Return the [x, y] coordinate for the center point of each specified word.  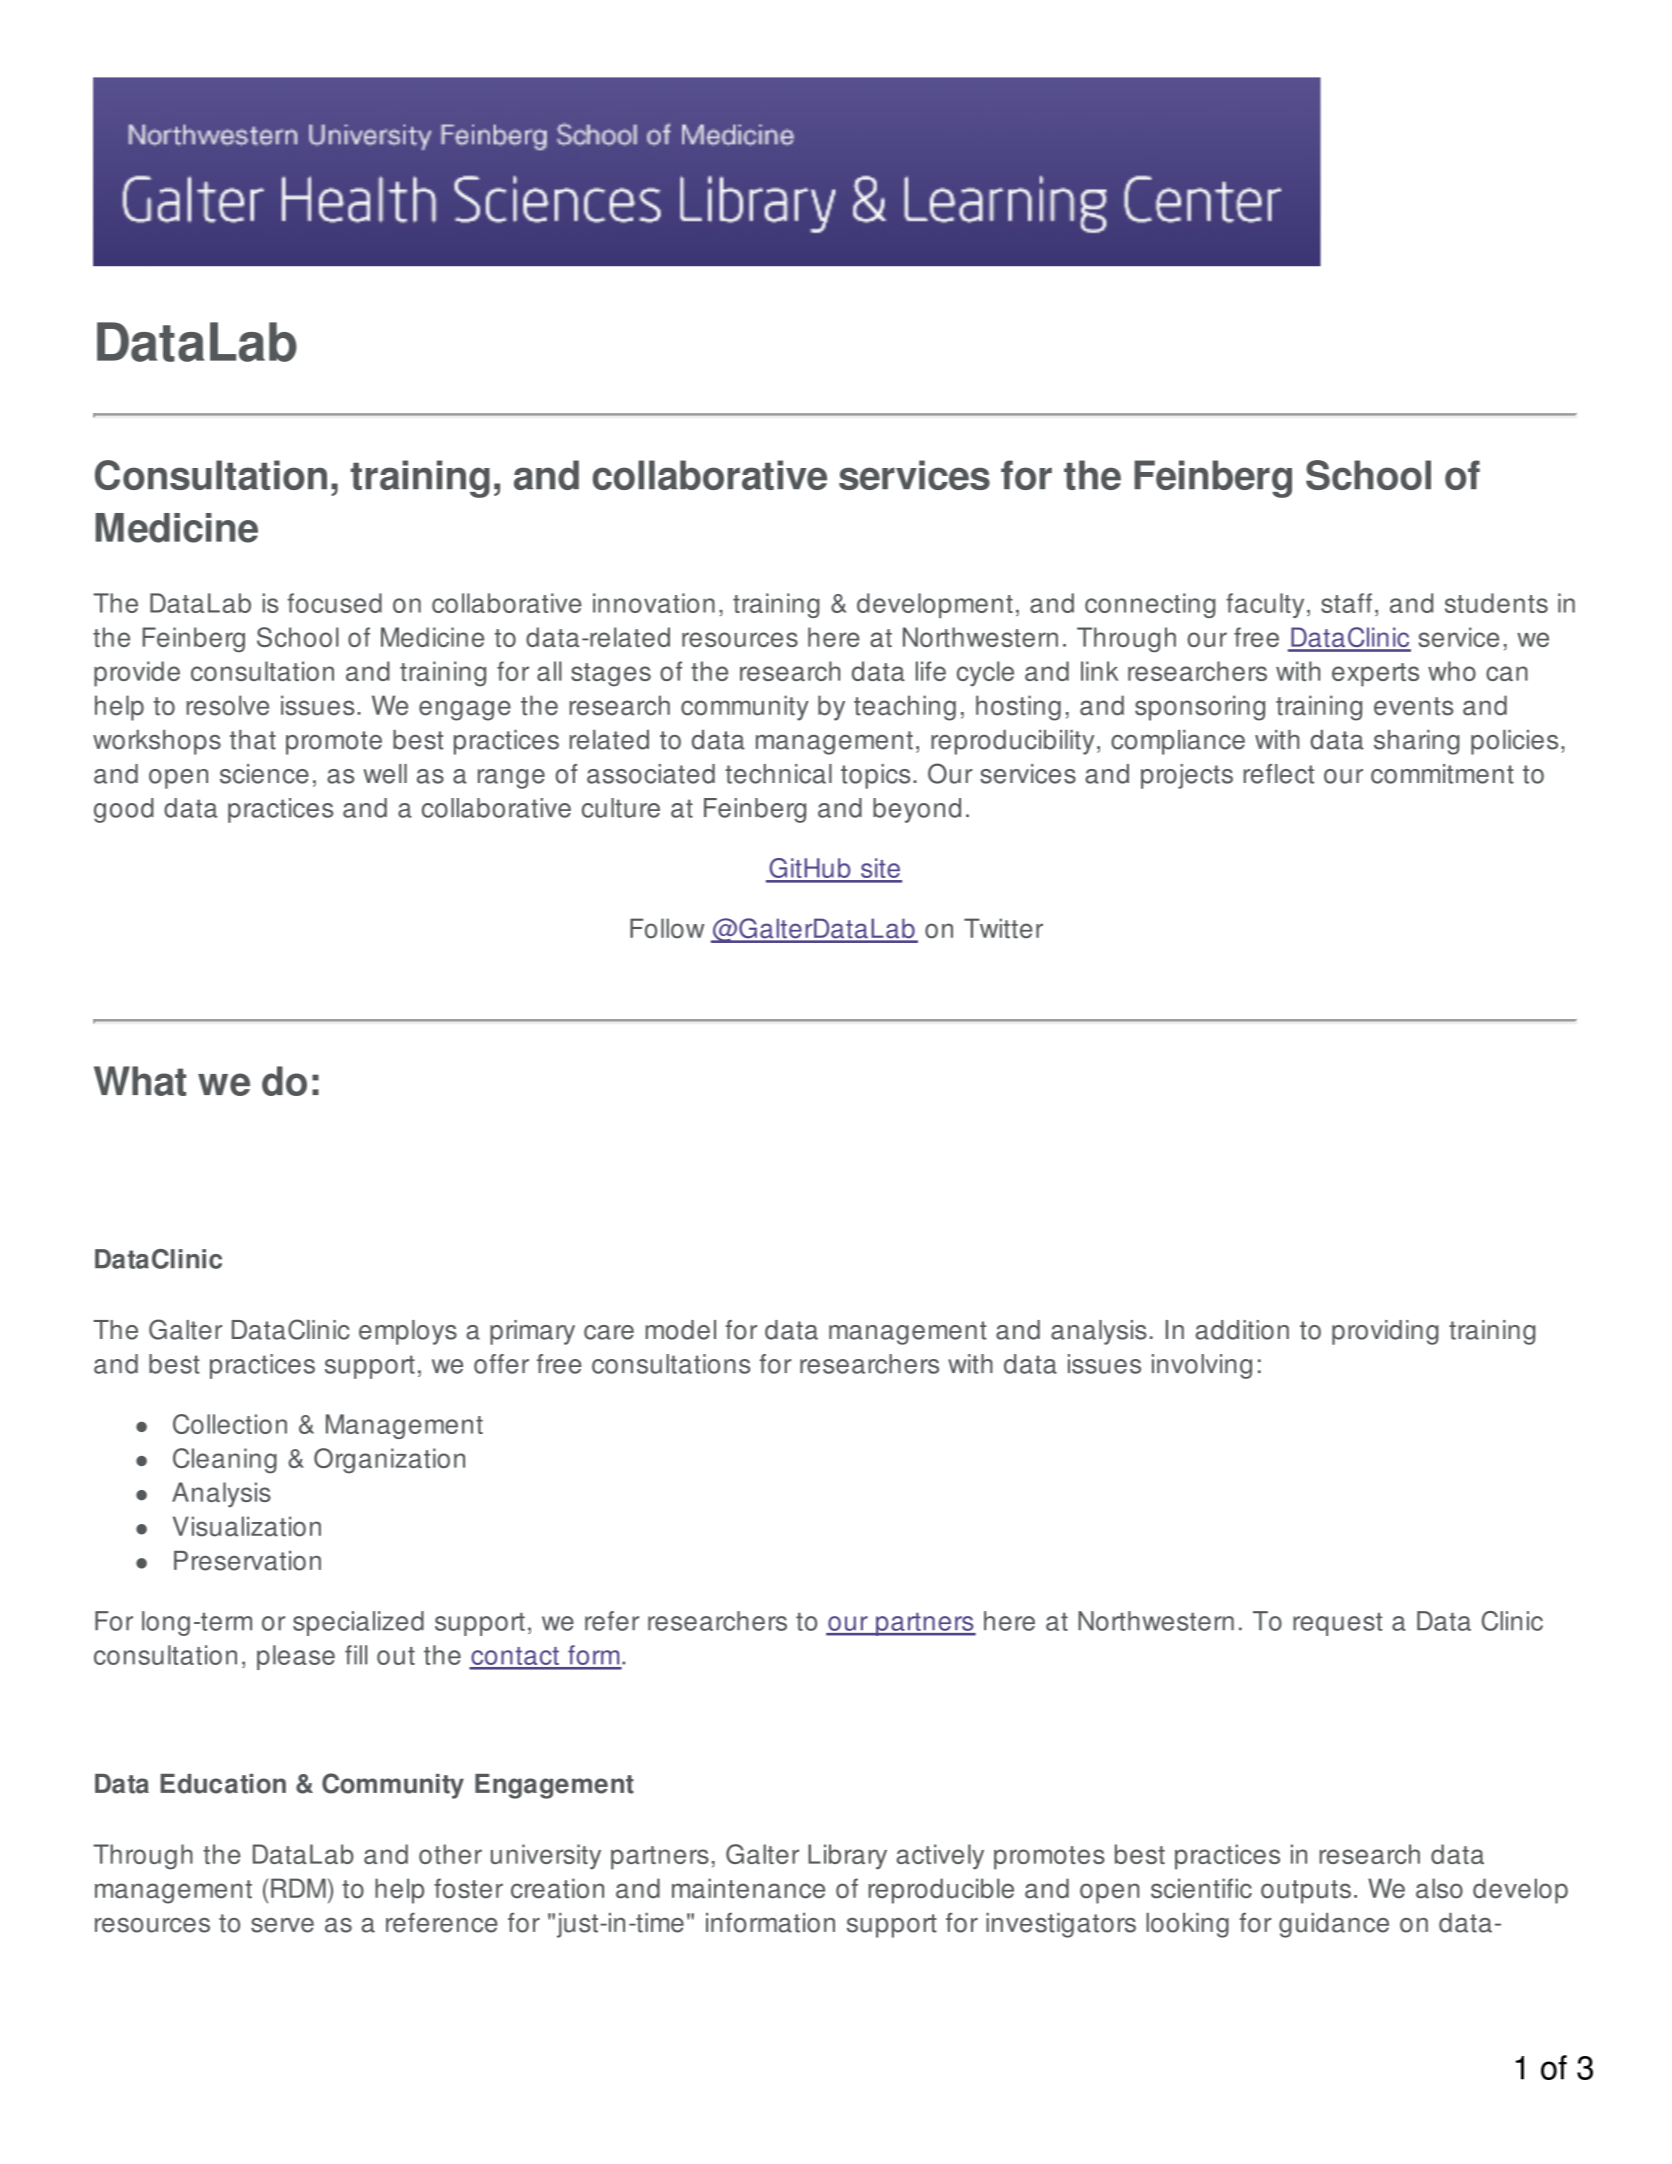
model [681, 1330]
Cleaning [225, 1461]
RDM [298, 1888]
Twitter [1003, 928]
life [931, 671]
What [140, 1081]
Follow [667, 928]
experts [1375, 675]
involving [1202, 1366]
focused [335, 603]
